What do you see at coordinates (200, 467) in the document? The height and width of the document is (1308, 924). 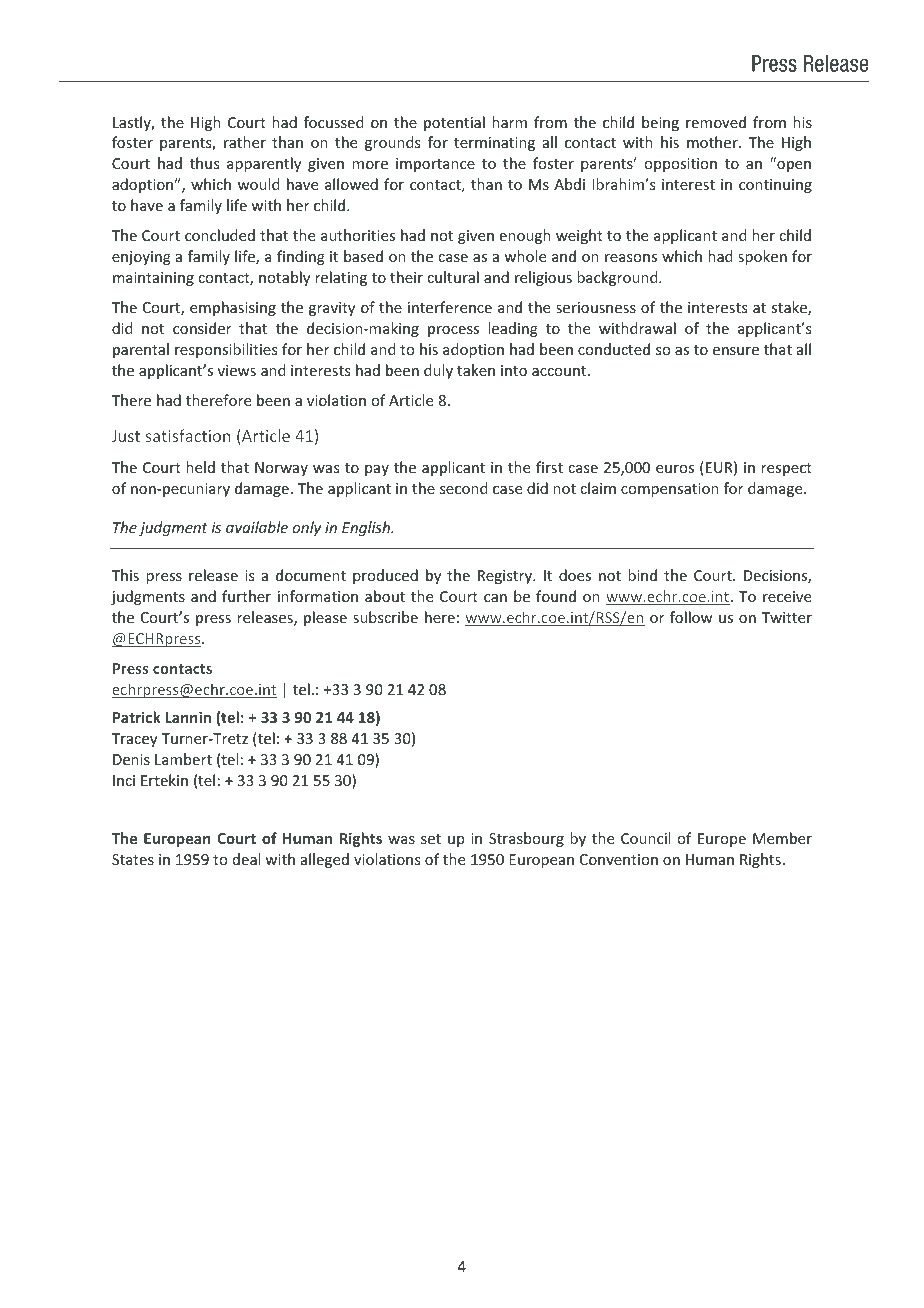 I see `held` at bounding box center [200, 467].
